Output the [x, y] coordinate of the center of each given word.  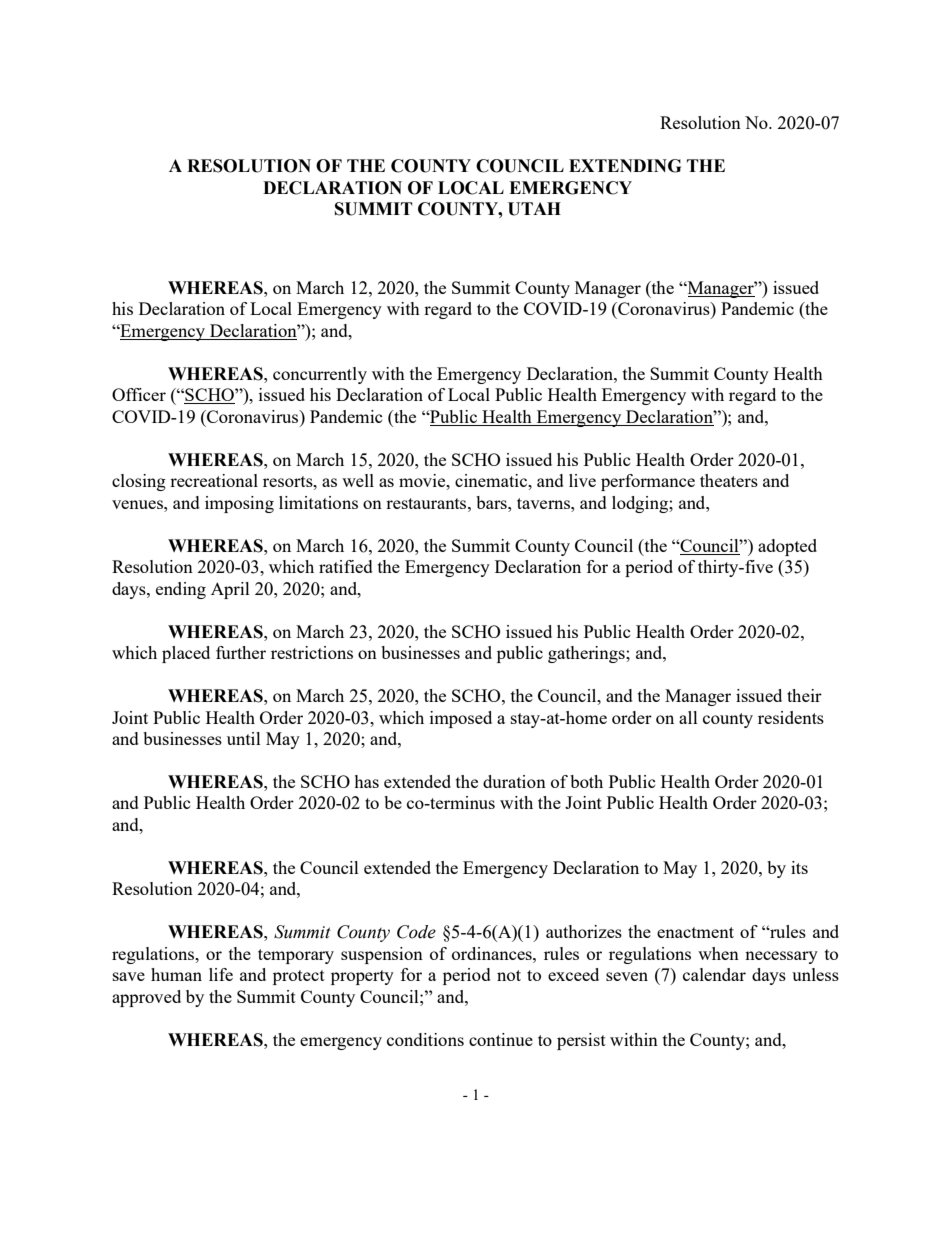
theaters [729, 480]
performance [648, 482]
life [221, 974]
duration [514, 781]
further [241, 652]
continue [501, 1039]
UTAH [534, 209]
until [244, 738]
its [799, 867]
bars [492, 502]
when [718, 953]
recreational [214, 480]
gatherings [587, 654]
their [804, 695]
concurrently [320, 375]
